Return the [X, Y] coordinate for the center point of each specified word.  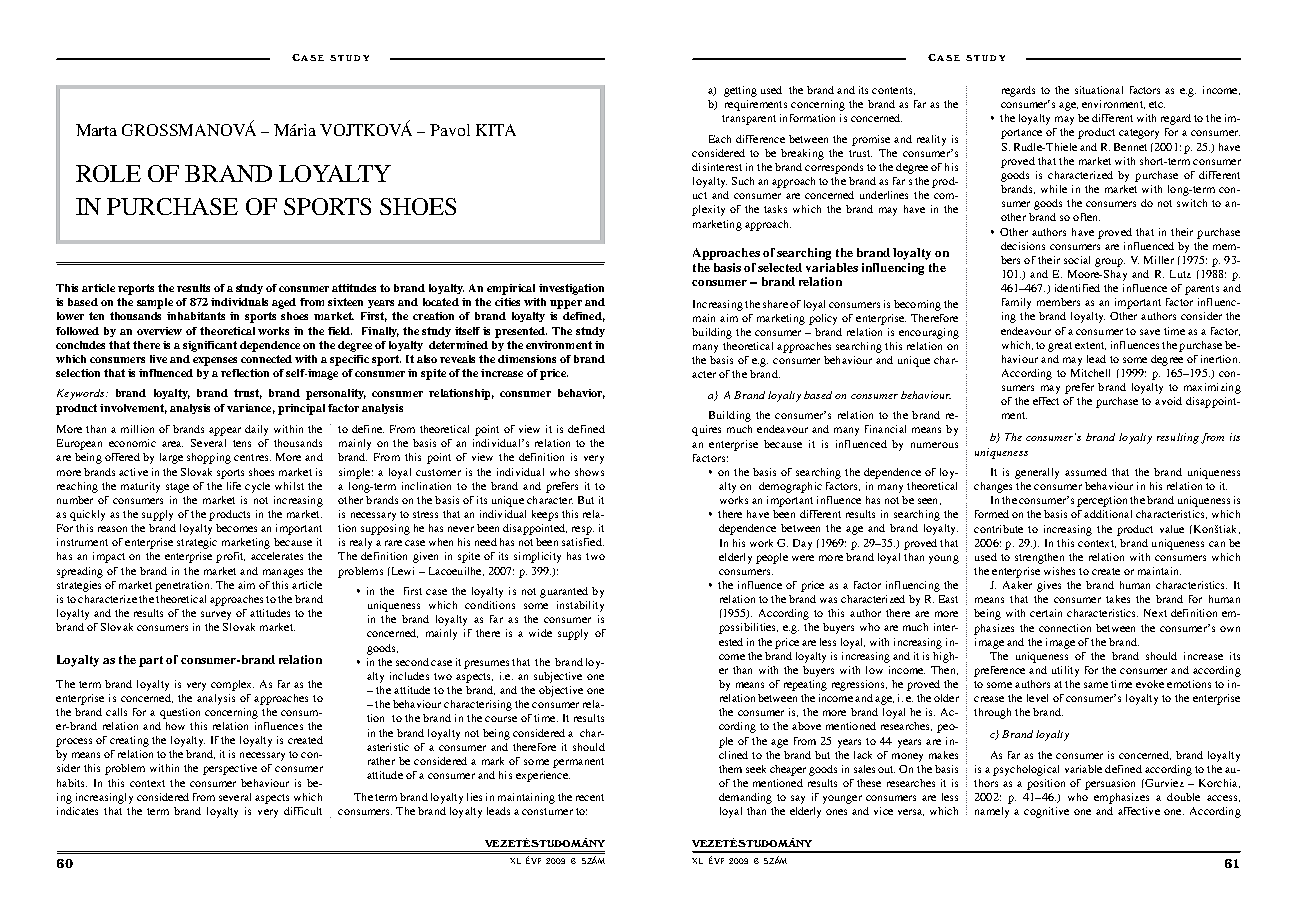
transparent [749, 120]
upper [566, 304]
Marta [96, 130]
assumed [1086, 472]
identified [1077, 288]
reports [136, 289]
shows [589, 472]
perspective [230, 769]
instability [580, 606]
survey [216, 615]
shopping [209, 458]
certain [1046, 613]
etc [1157, 104]
